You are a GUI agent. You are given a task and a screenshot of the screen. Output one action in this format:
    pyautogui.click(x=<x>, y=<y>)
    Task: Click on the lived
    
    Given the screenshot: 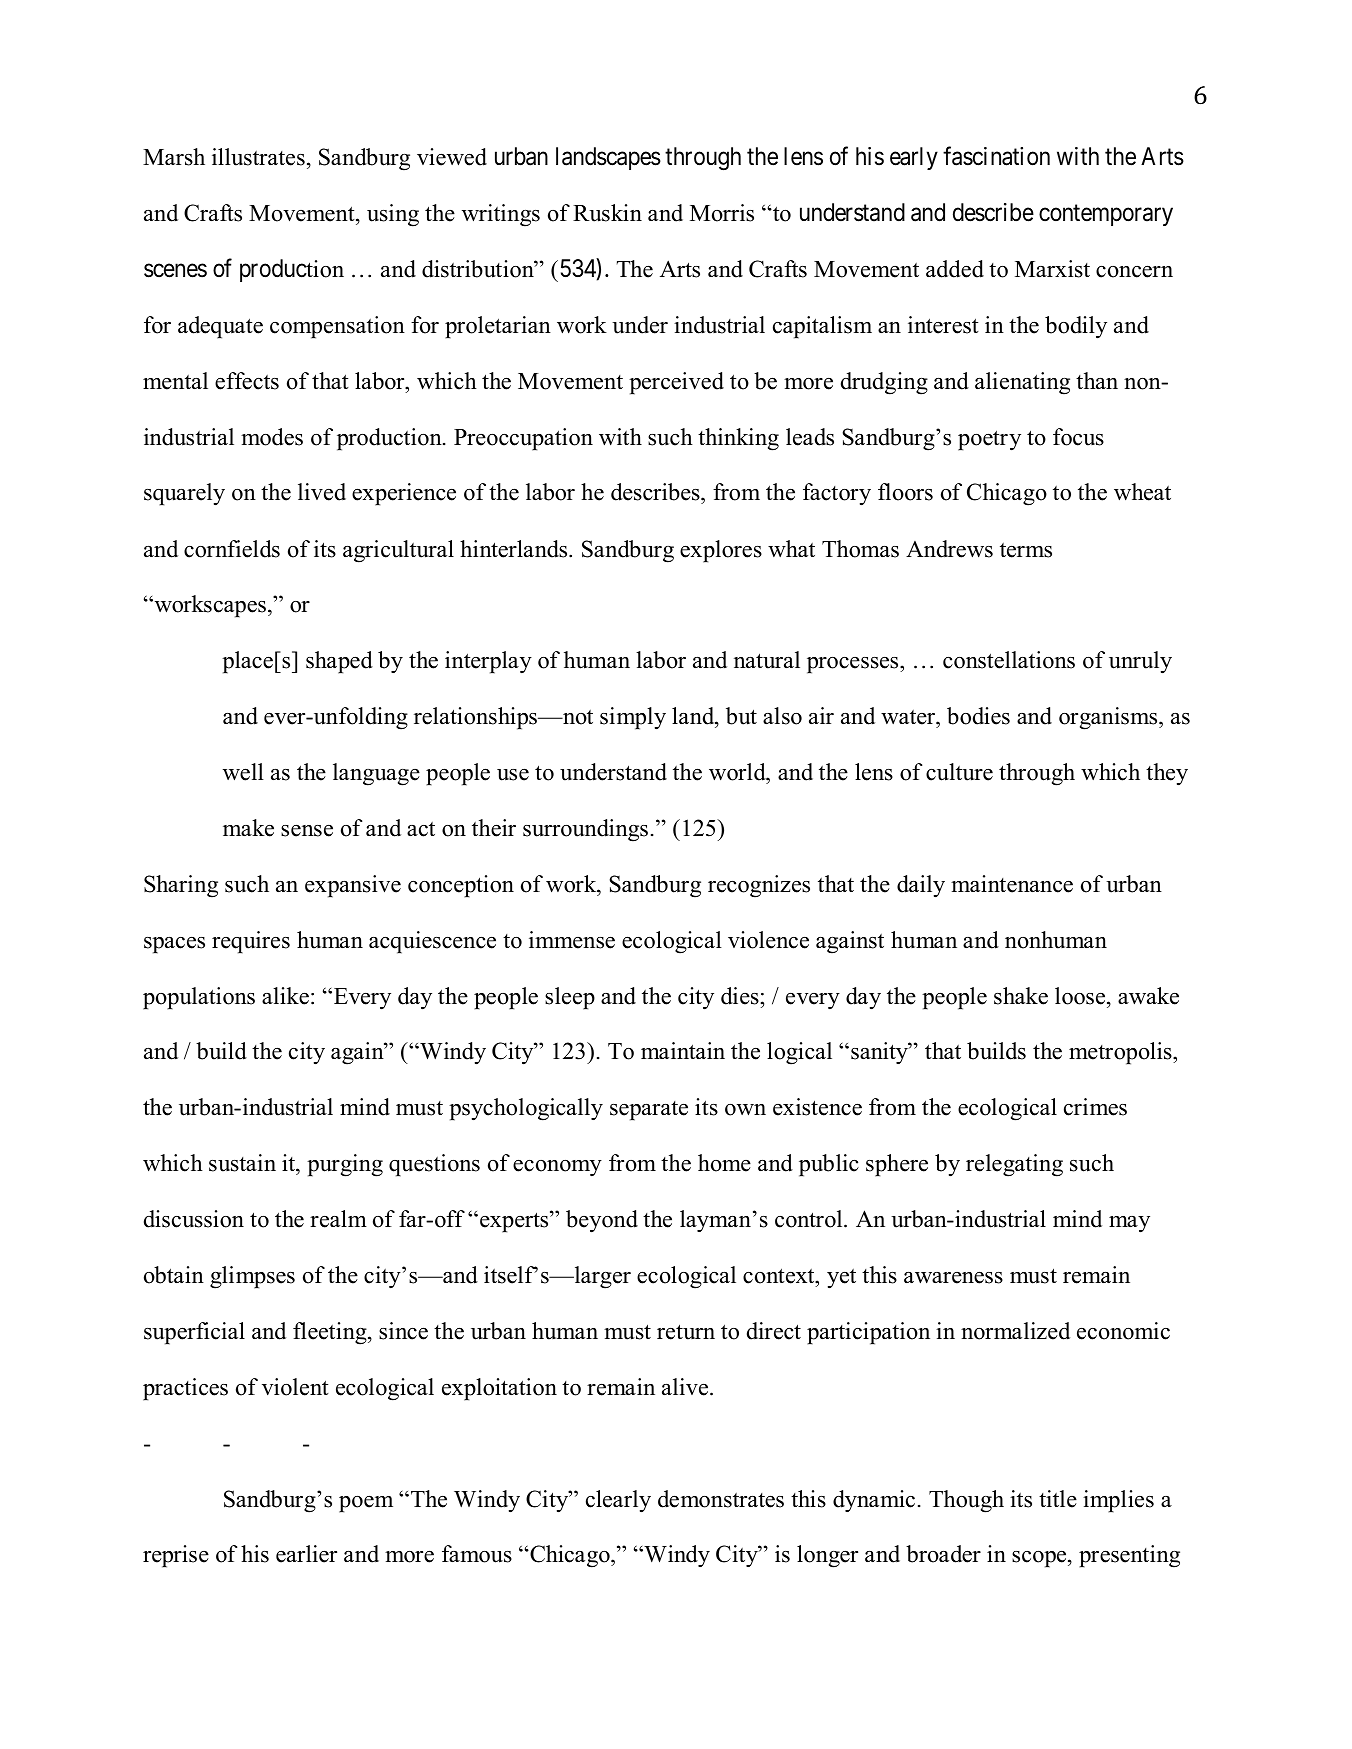 What is the action you would take?
    pyautogui.click(x=322, y=492)
